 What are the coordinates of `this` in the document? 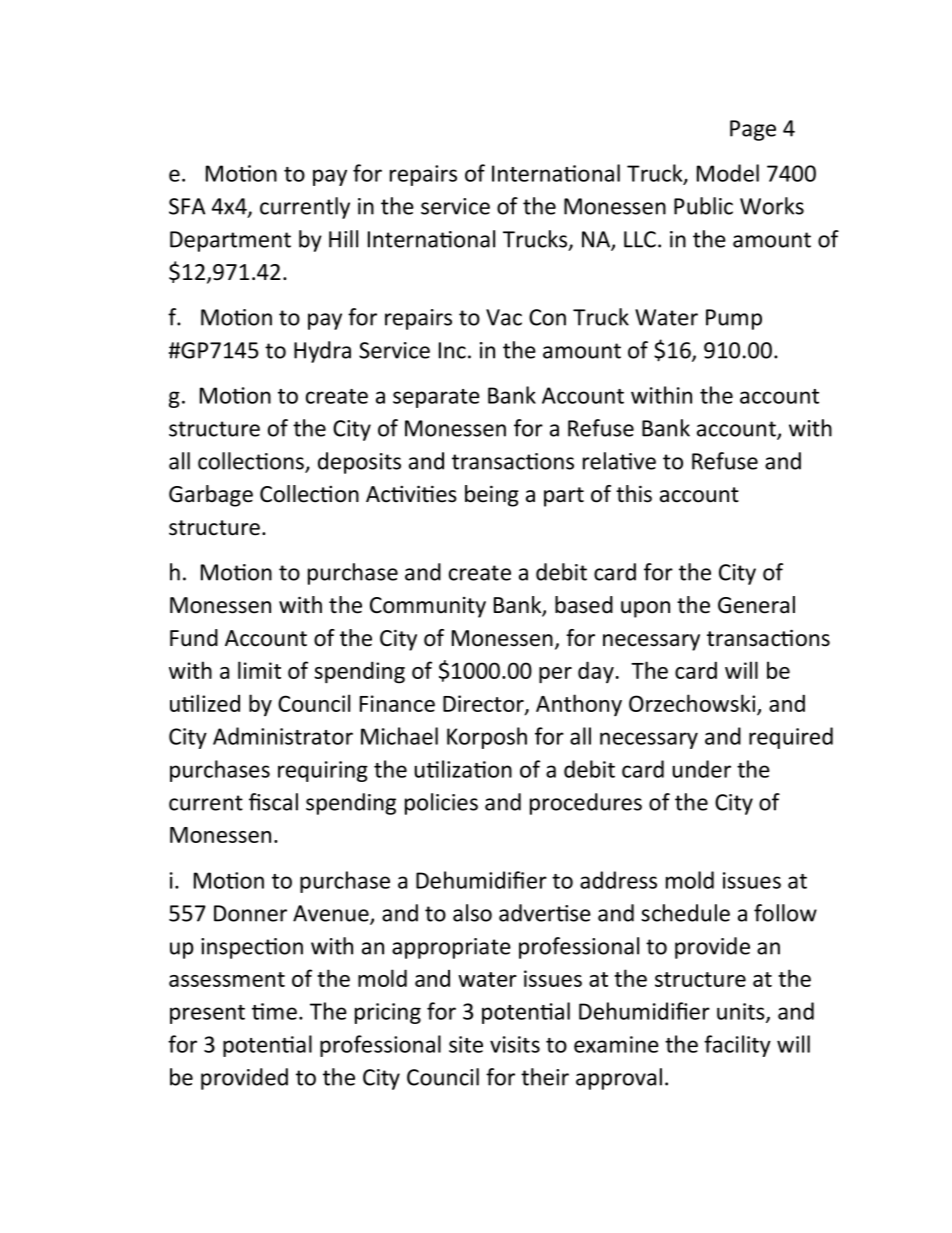 It's located at (634, 494).
